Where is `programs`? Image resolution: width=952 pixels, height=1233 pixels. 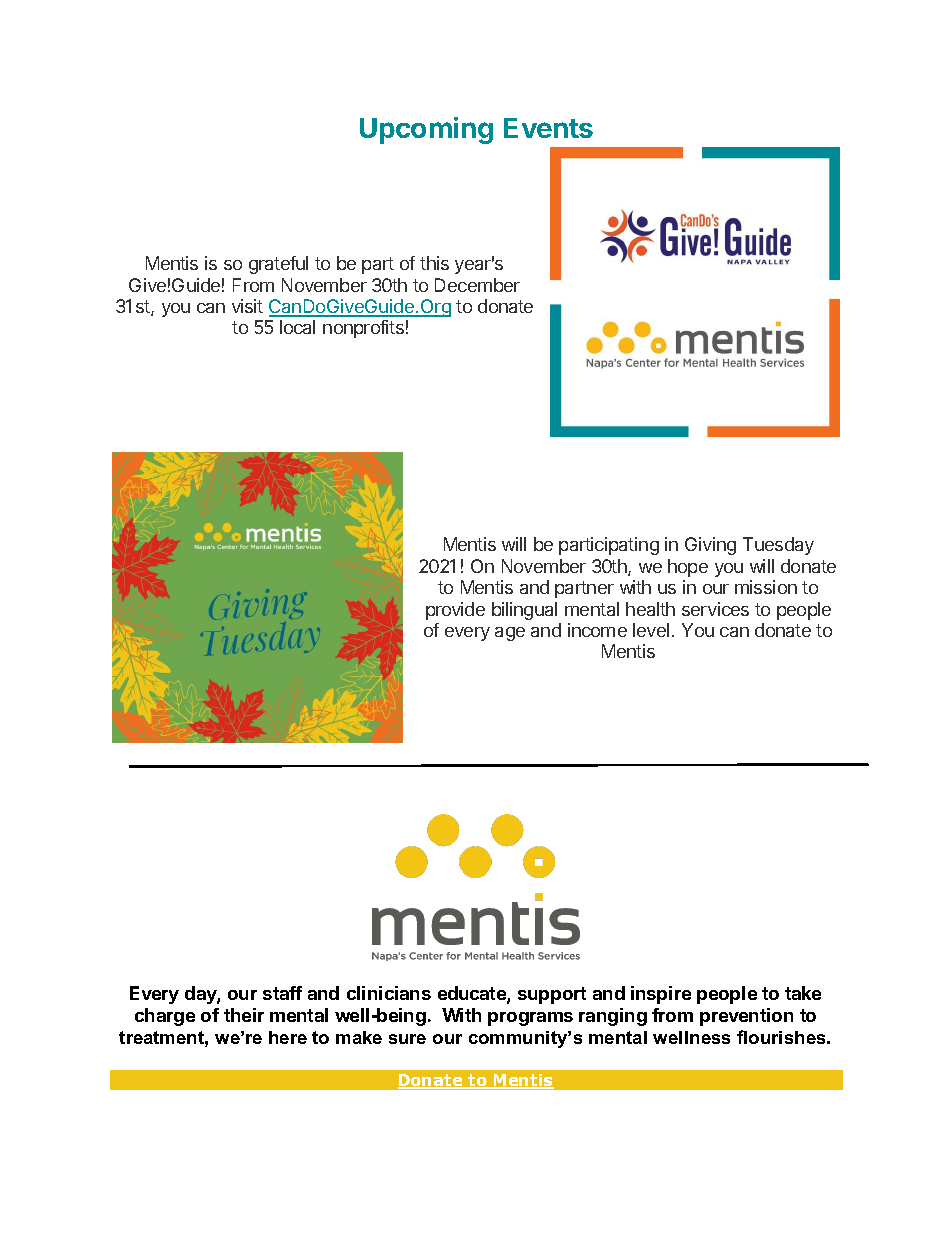
programs is located at coordinates (530, 1019).
